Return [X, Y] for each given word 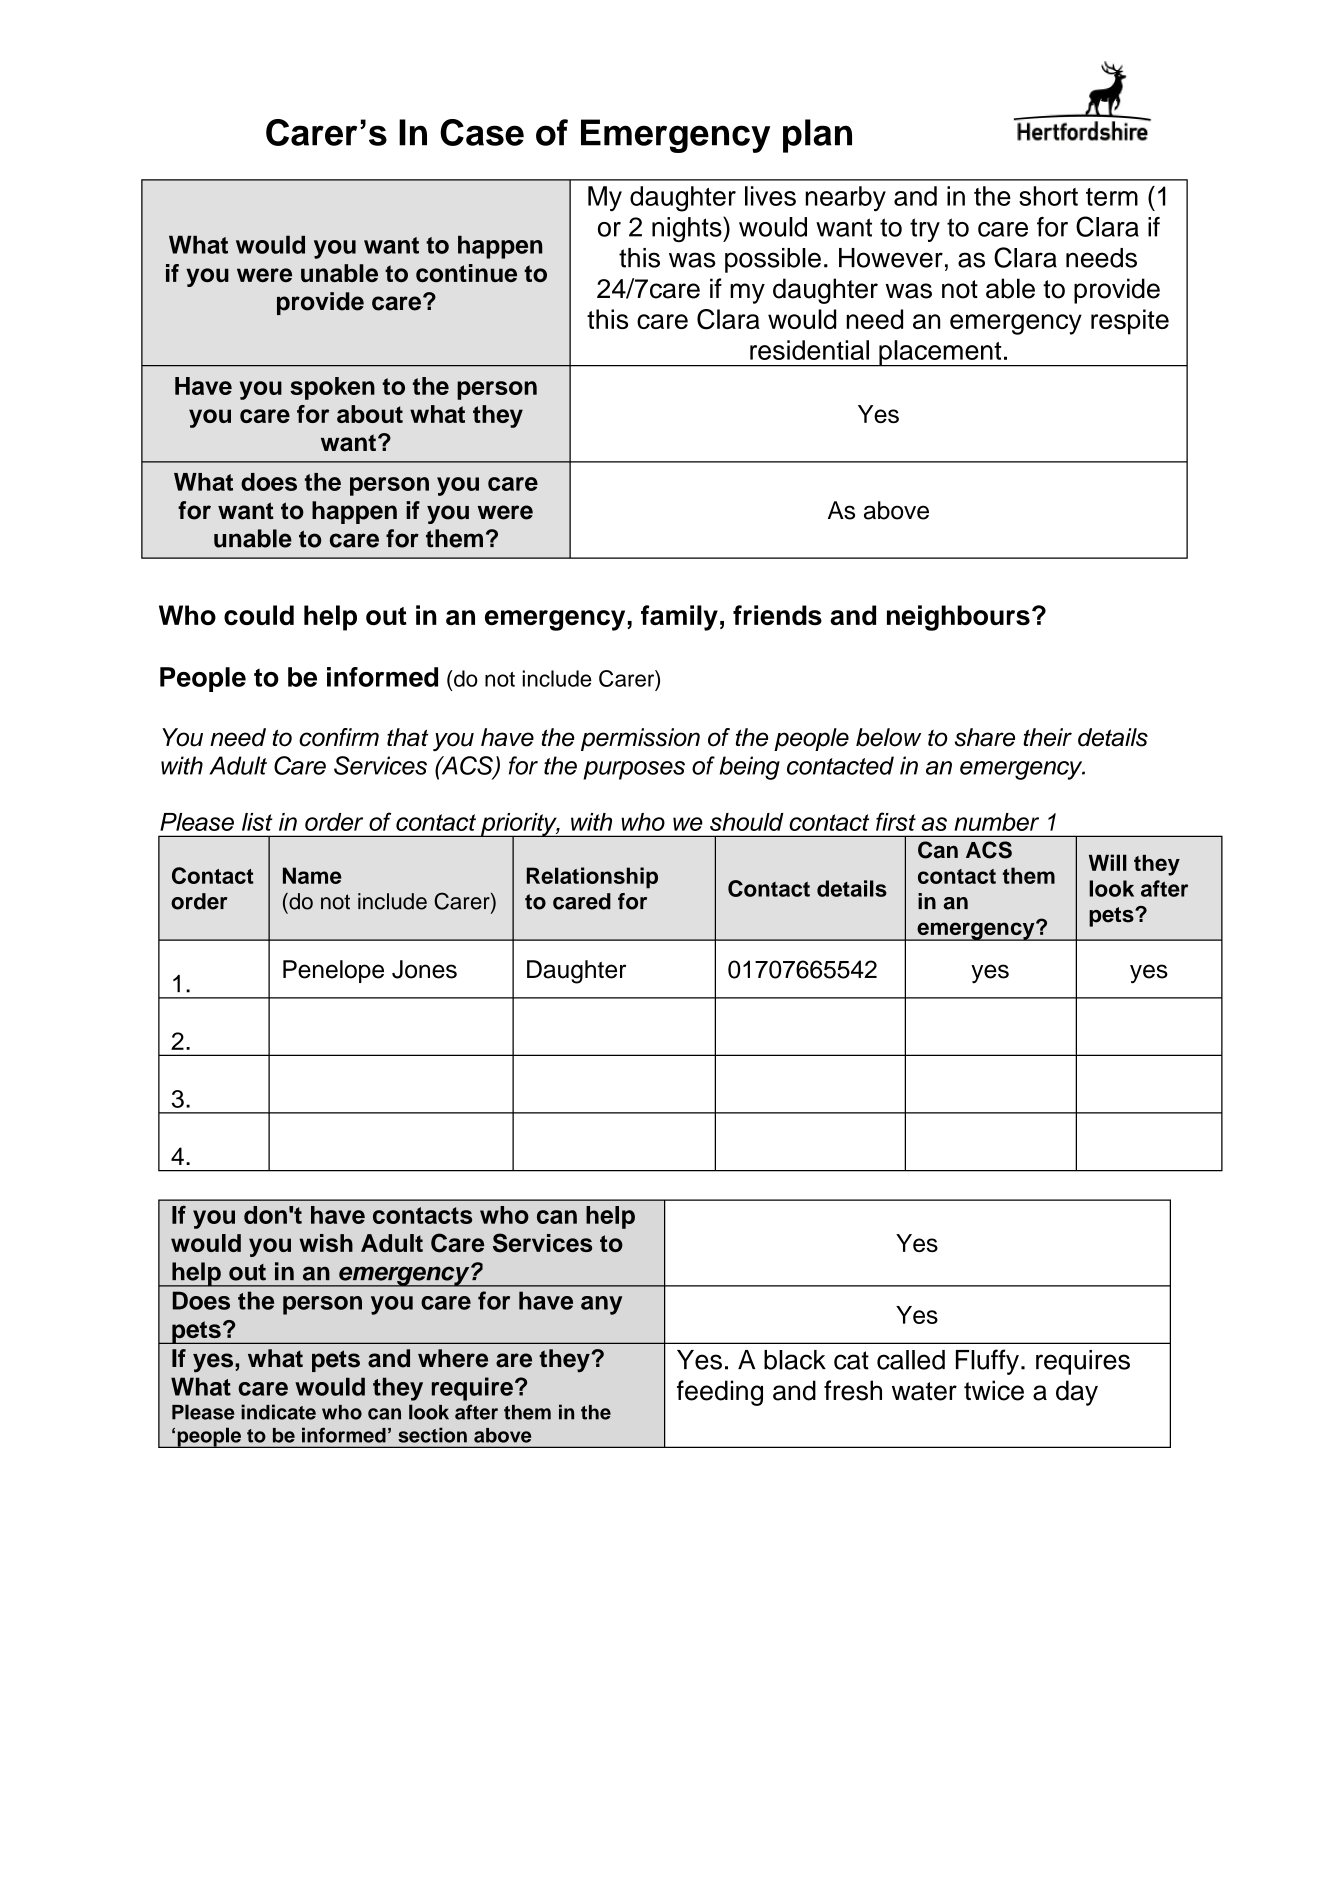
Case [482, 132]
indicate [278, 1412]
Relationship [592, 878]
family [679, 618]
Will [1108, 862]
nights [688, 229]
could [259, 615]
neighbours [958, 618]
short [1048, 196]
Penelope [333, 971]
